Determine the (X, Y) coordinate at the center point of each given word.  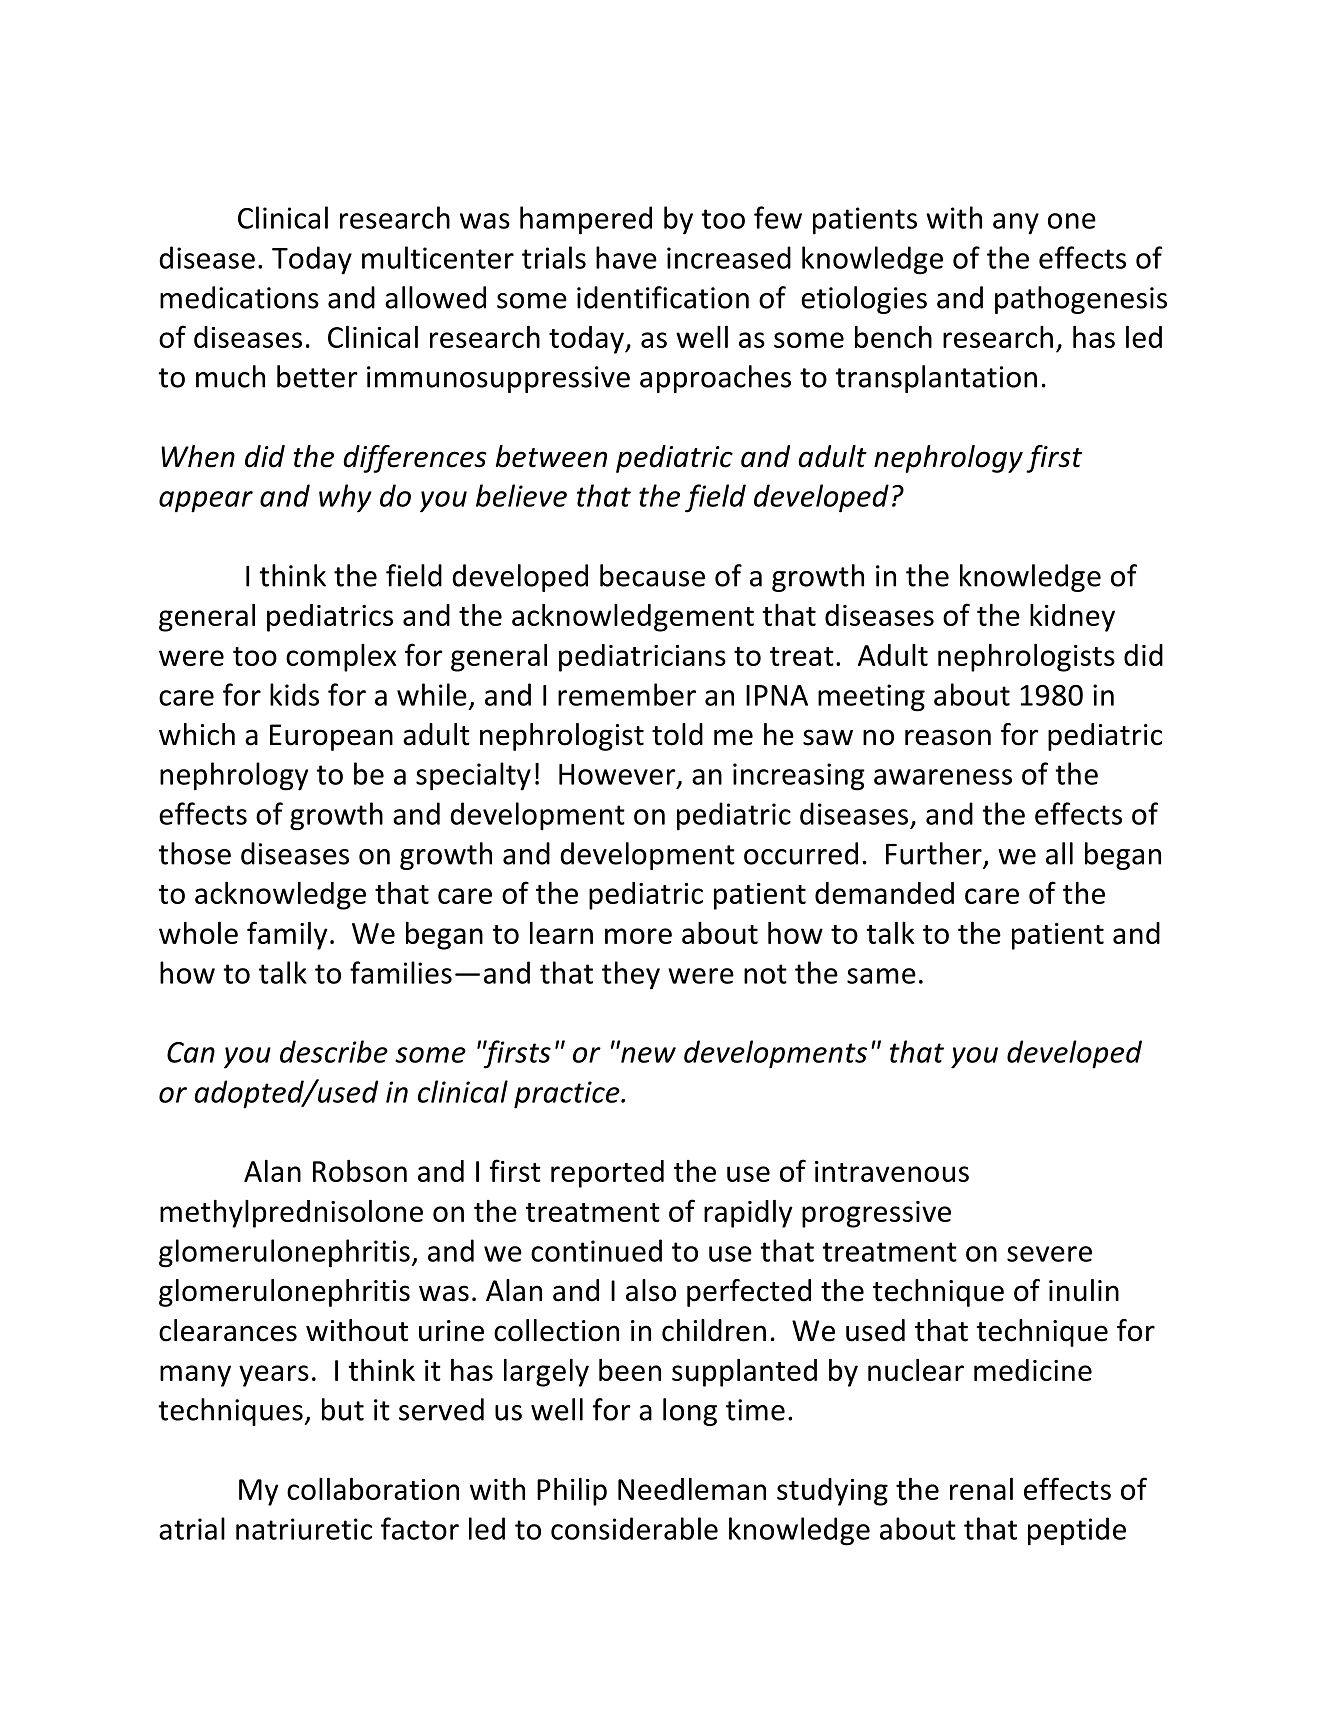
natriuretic (304, 1529)
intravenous (892, 1171)
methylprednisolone (291, 1214)
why (345, 498)
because (652, 575)
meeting (871, 698)
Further (934, 853)
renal (981, 1489)
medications (239, 297)
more (638, 936)
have (626, 257)
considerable (634, 1528)
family (287, 935)
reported (607, 1174)
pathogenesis (1081, 300)
